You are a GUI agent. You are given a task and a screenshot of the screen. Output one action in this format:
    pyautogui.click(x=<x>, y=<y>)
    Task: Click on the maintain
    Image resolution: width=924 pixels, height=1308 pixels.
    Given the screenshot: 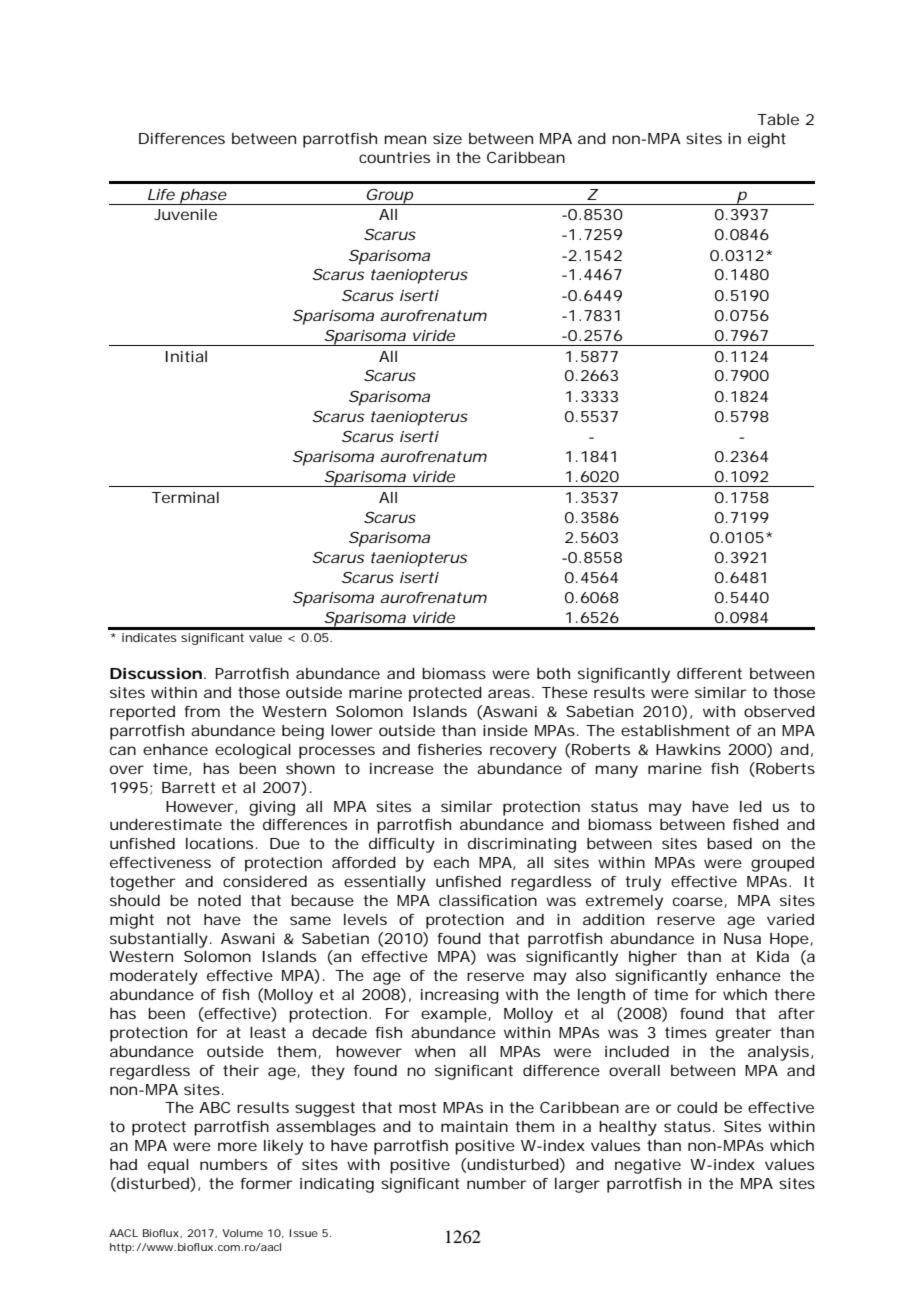 What is the action you would take?
    pyautogui.click(x=474, y=1126)
